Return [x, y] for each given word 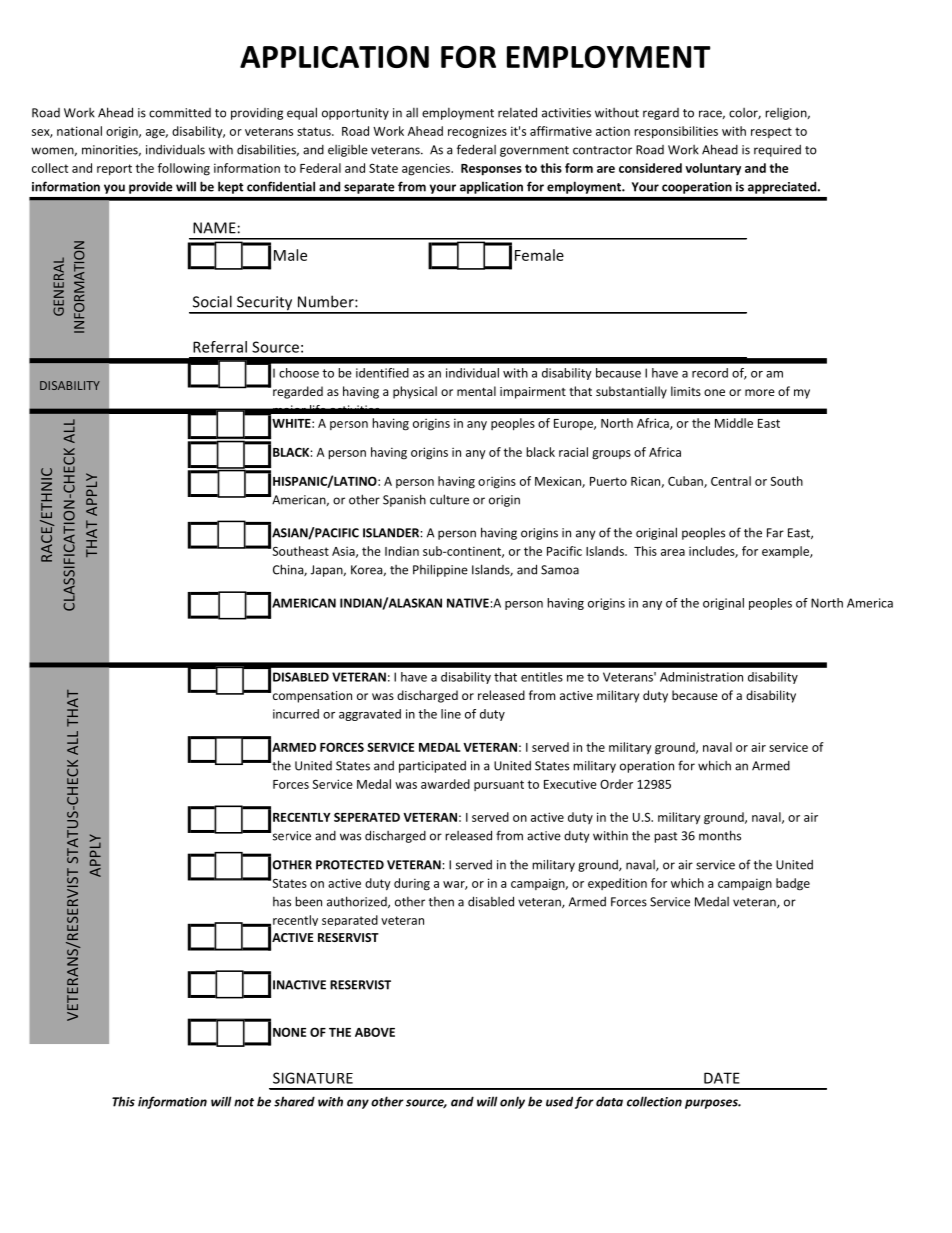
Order [616, 784]
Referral [220, 347]
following [184, 169]
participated [432, 767]
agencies [427, 169]
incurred [296, 714]
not [244, 1102]
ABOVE [375, 1032]
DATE [722, 1078]
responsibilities [676, 132]
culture [449, 499]
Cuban [686, 482]
